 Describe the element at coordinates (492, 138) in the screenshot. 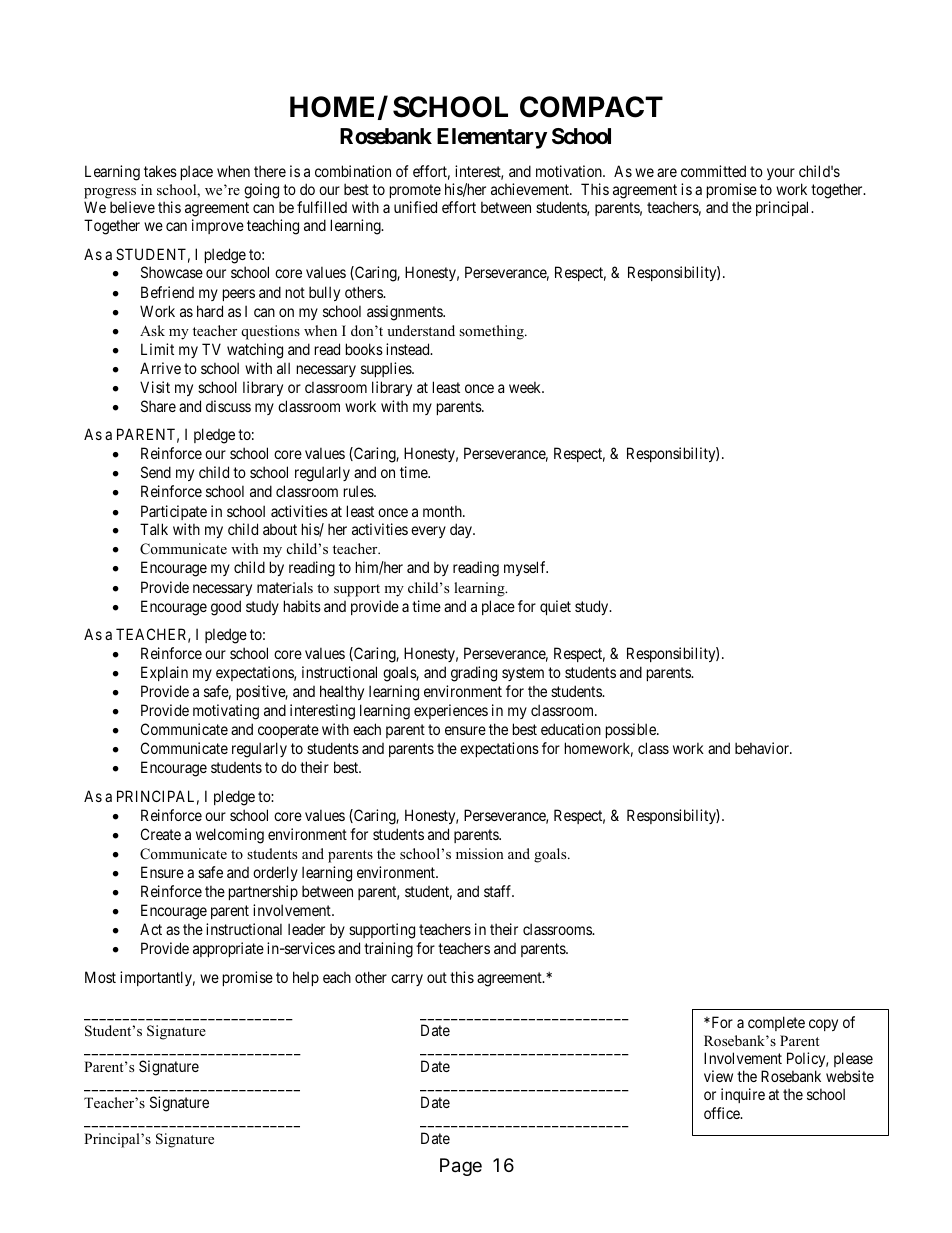

I see `Elementary` at that location.
